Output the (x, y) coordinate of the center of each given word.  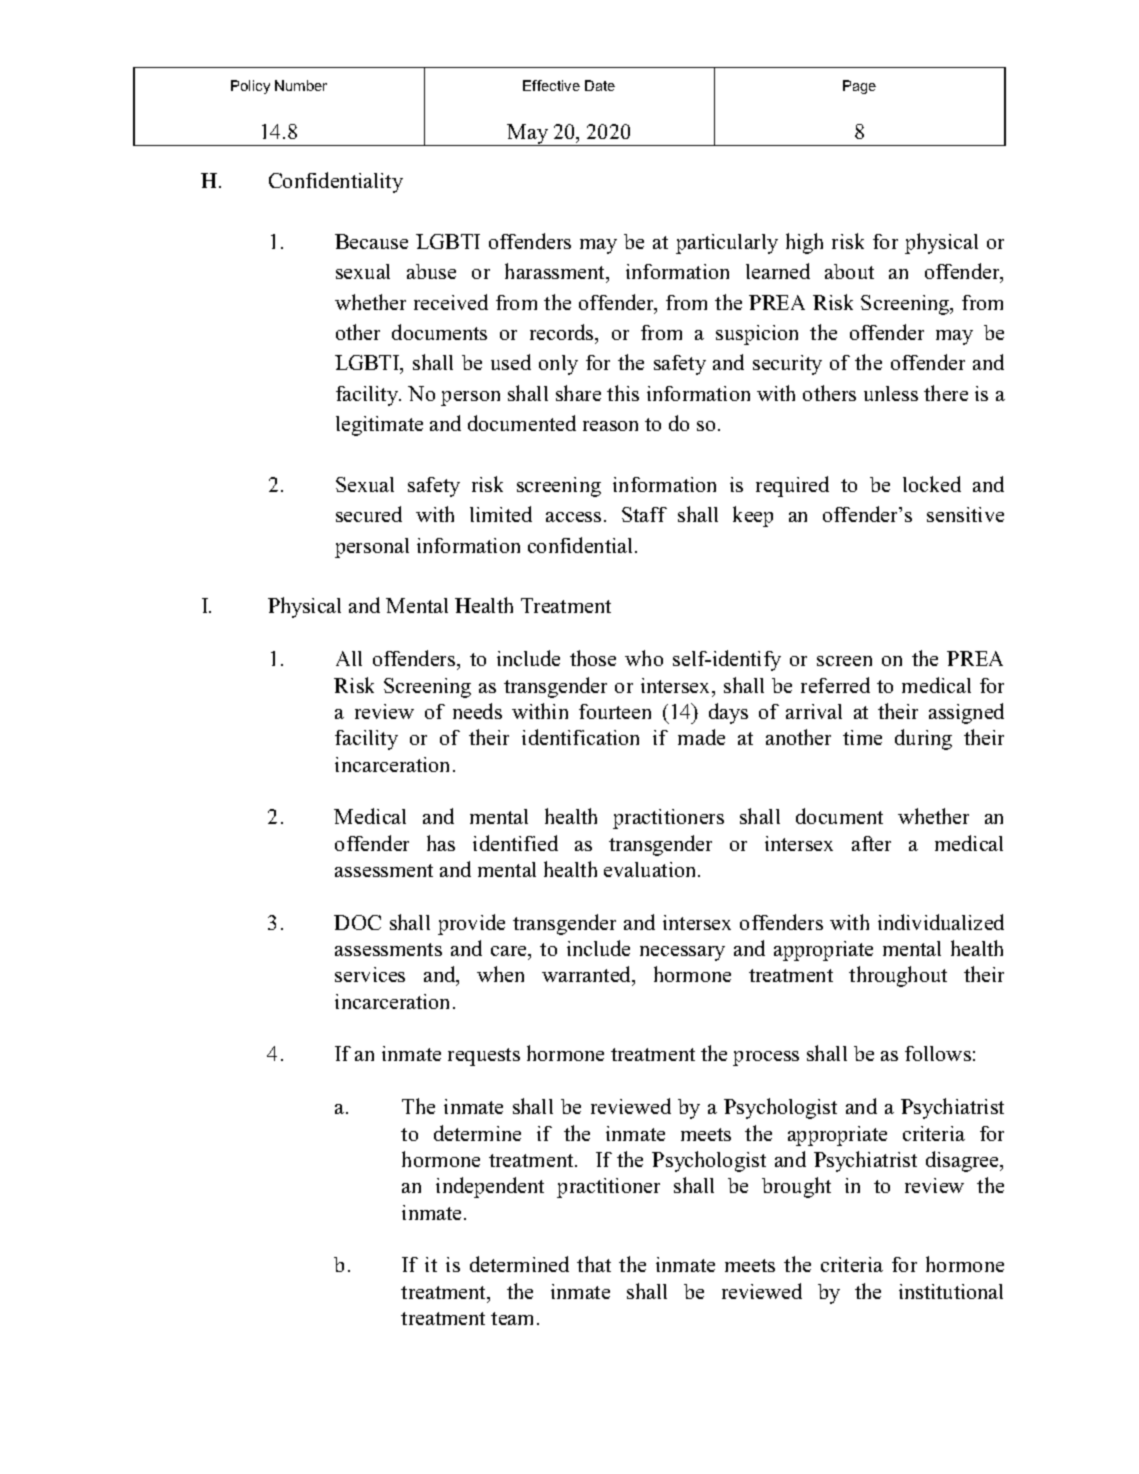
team (512, 1318)
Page (859, 87)
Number (301, 85)
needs (477, 711)
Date (600, 85)
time (862, 737)
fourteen (615, 711)
